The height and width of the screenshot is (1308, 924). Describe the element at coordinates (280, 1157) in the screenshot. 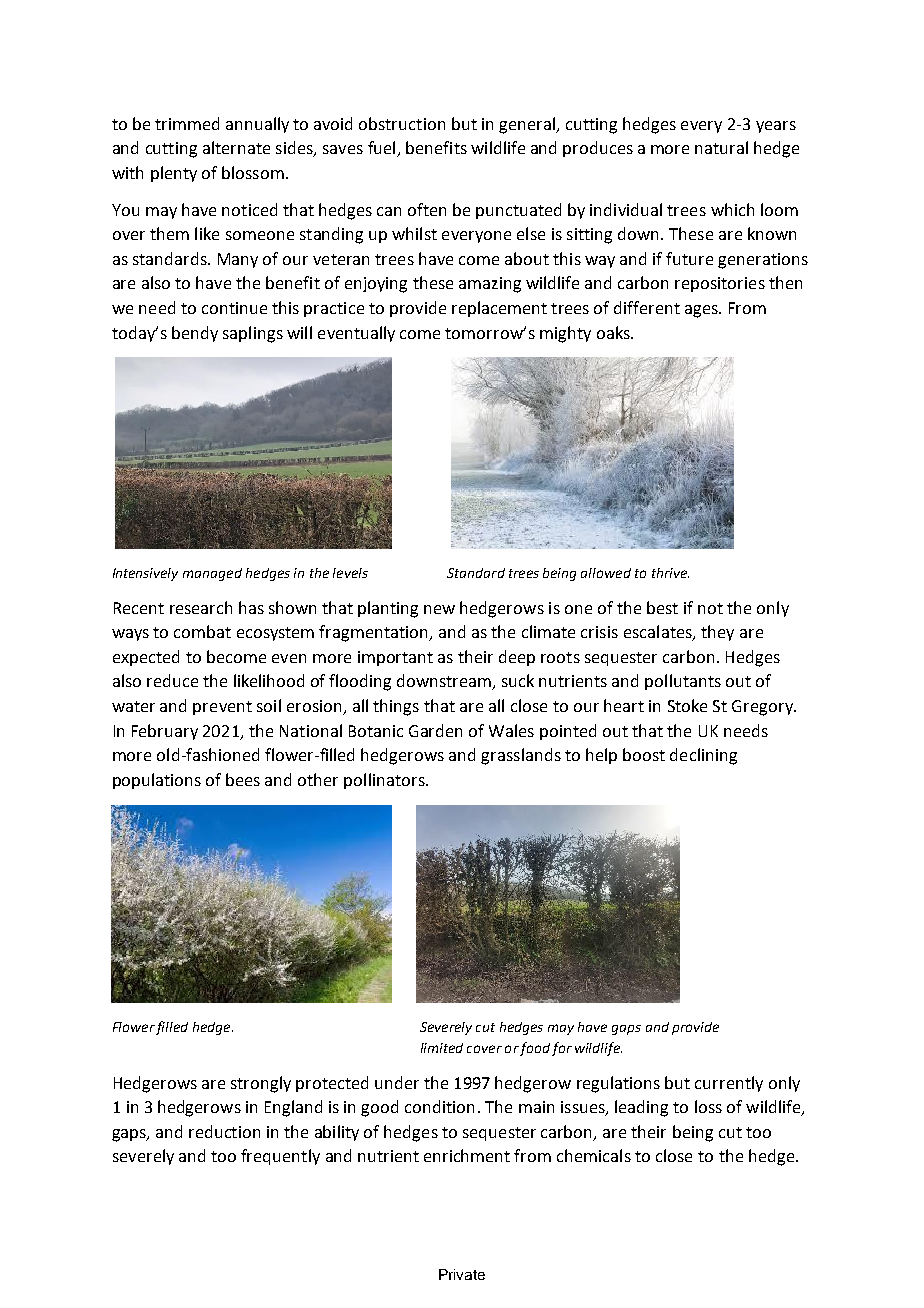

I see `frequently` at that location.
